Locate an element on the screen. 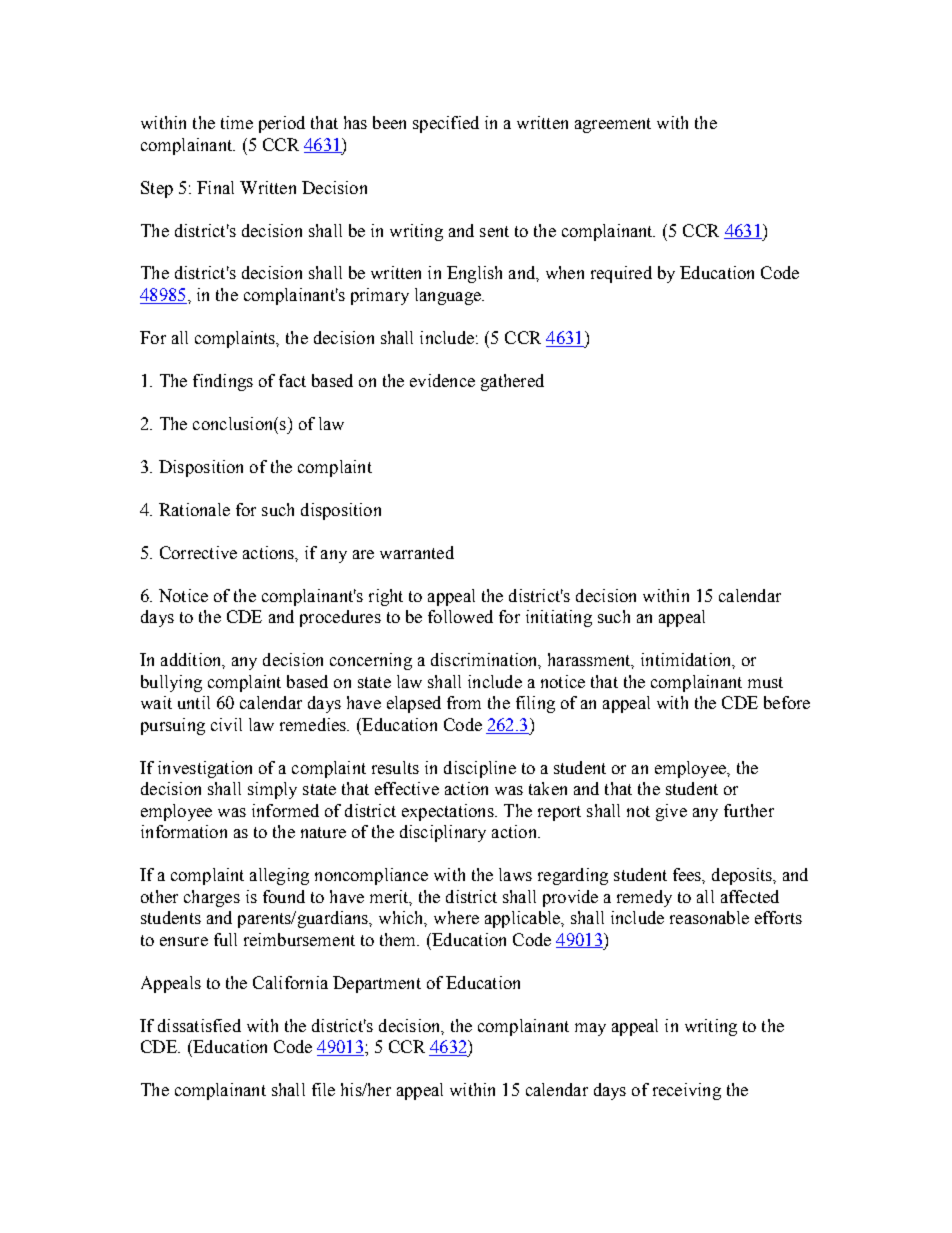 The width and height of the screenshot is (952, 1233). time is located at coordinates (237, 122).
